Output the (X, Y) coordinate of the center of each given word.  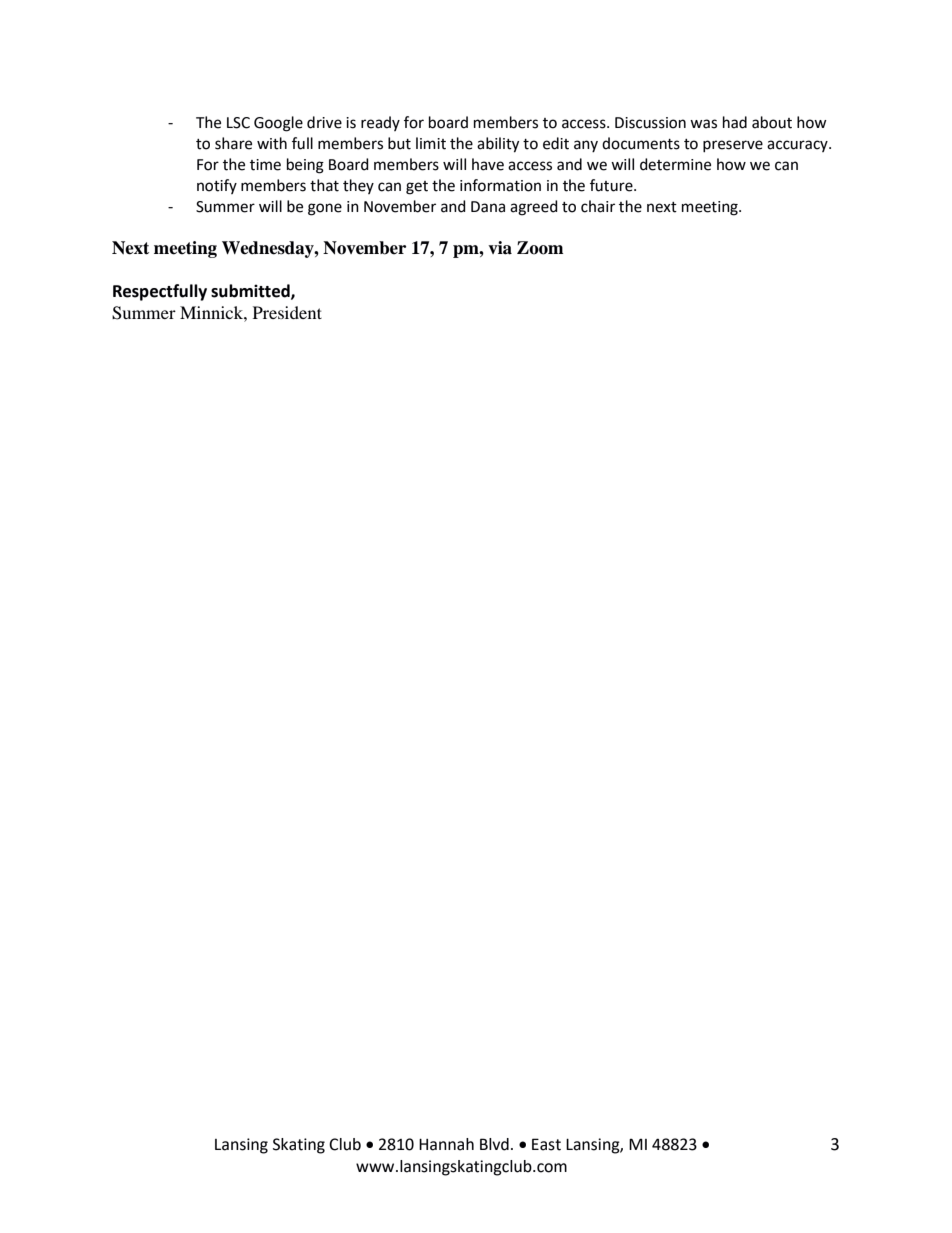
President (287, 312)
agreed (534, 208)
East (546, 1144)
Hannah (446, 1144)
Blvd (494, 1144)
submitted (251, 291)
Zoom (540, 248)
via (500, 248)
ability (498, 145)
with (272, 143)
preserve (733, 146)
